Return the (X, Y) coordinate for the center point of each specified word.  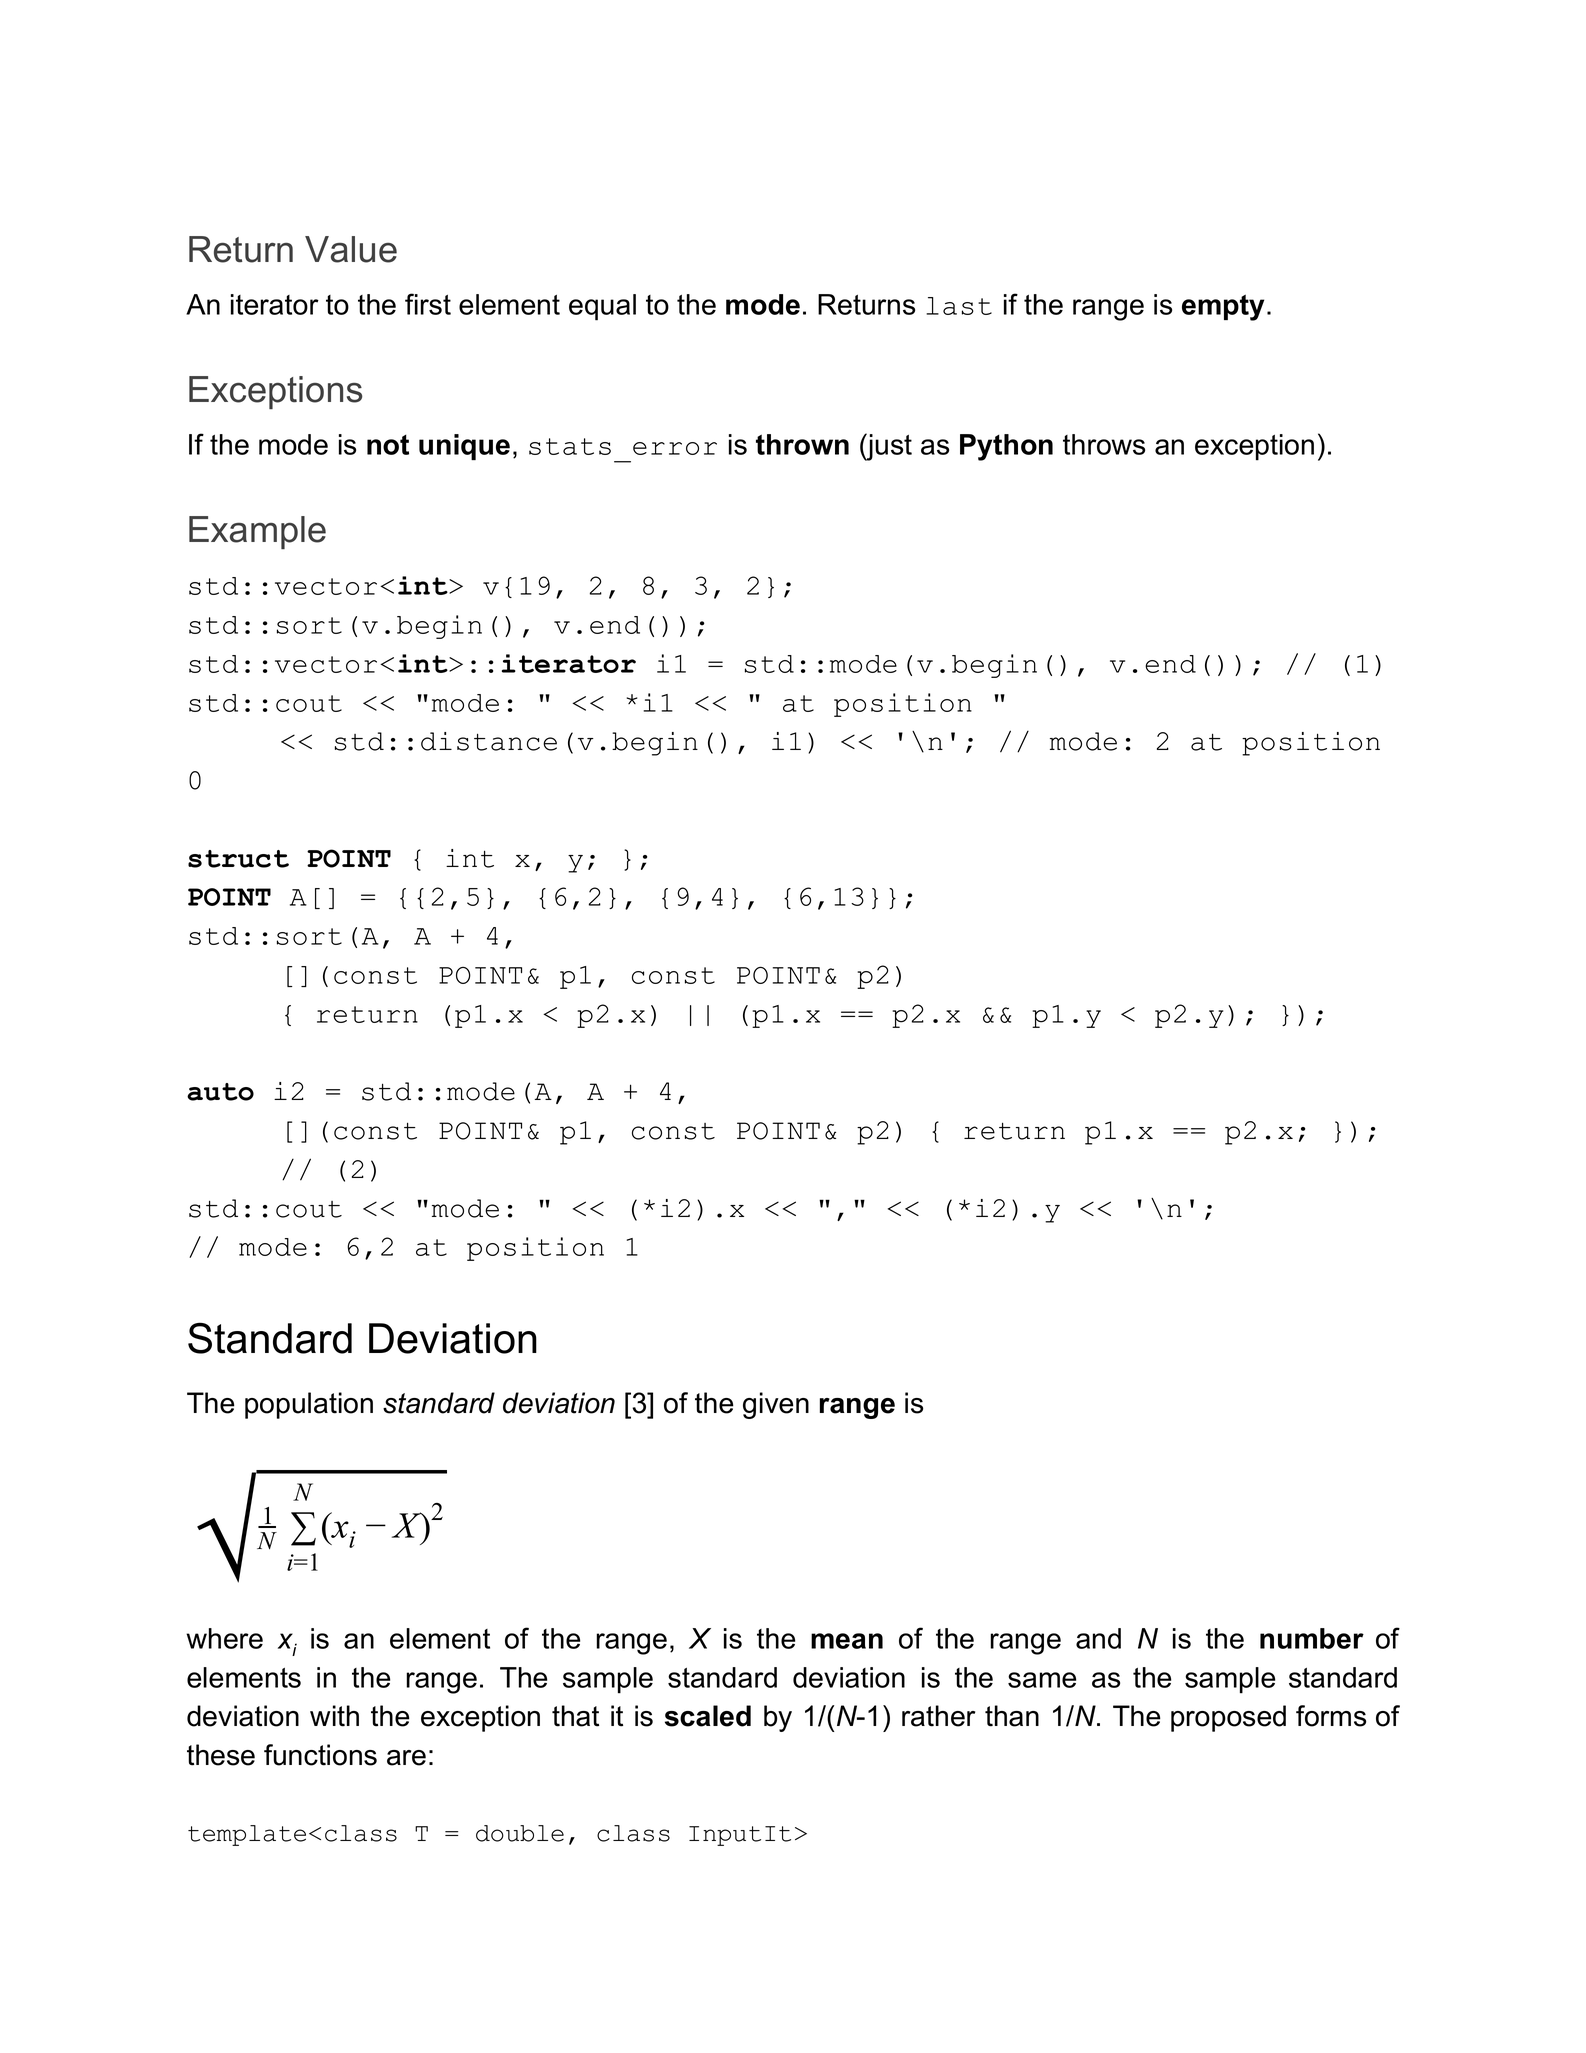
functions (320, 1755)
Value (351, 249)
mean (847, 1641)
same (1042, 1680)
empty (1223, 307)
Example (257, 532)
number (1312, 1638)
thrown (802, 444)
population (309, 1405)
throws (1104, 444)
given (776, 1405)
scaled (708, 1716)
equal (602, 307)
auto (220, 1092)
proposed (1228, 1718)
